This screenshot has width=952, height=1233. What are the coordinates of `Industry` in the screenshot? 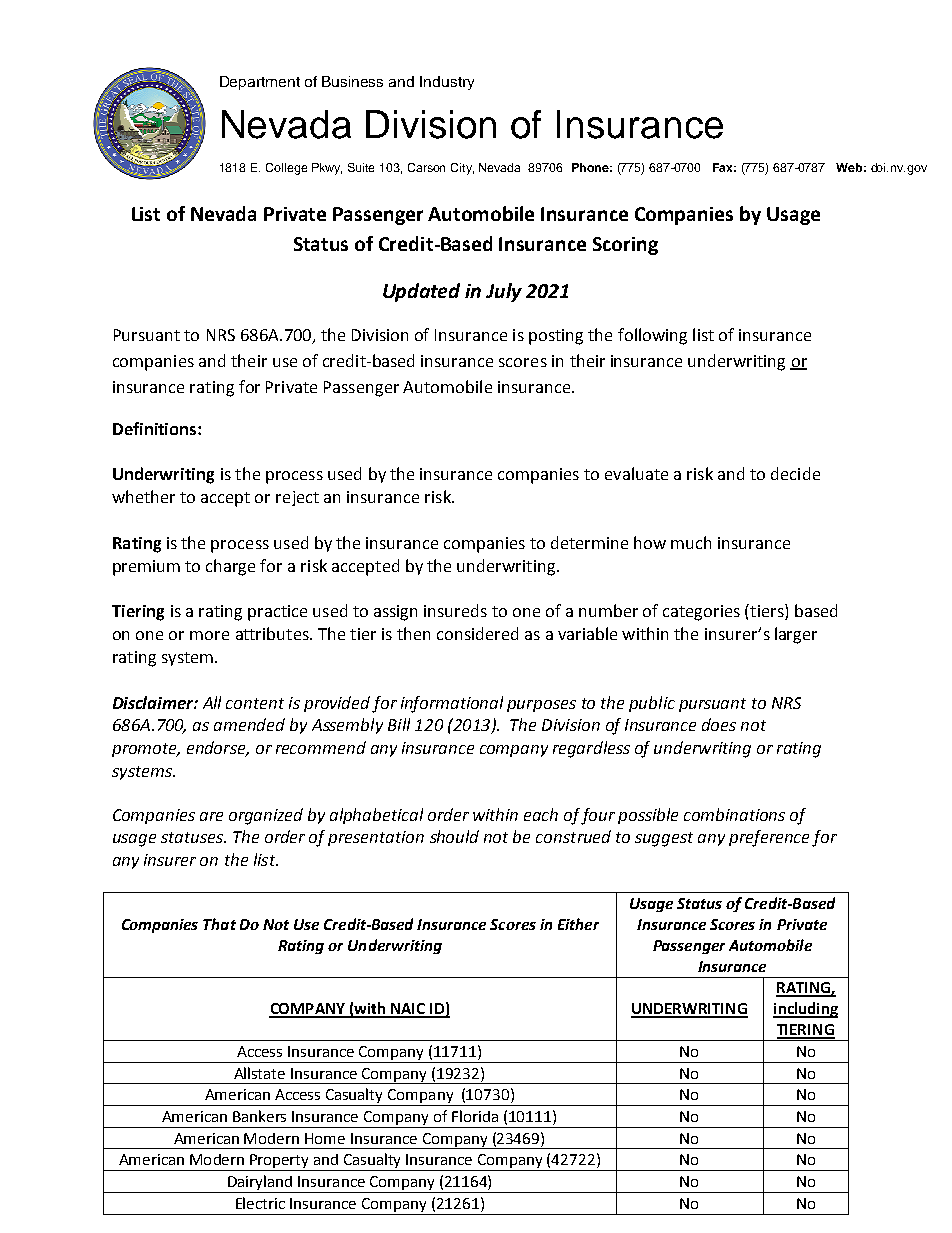 It's located at (447, 83).
